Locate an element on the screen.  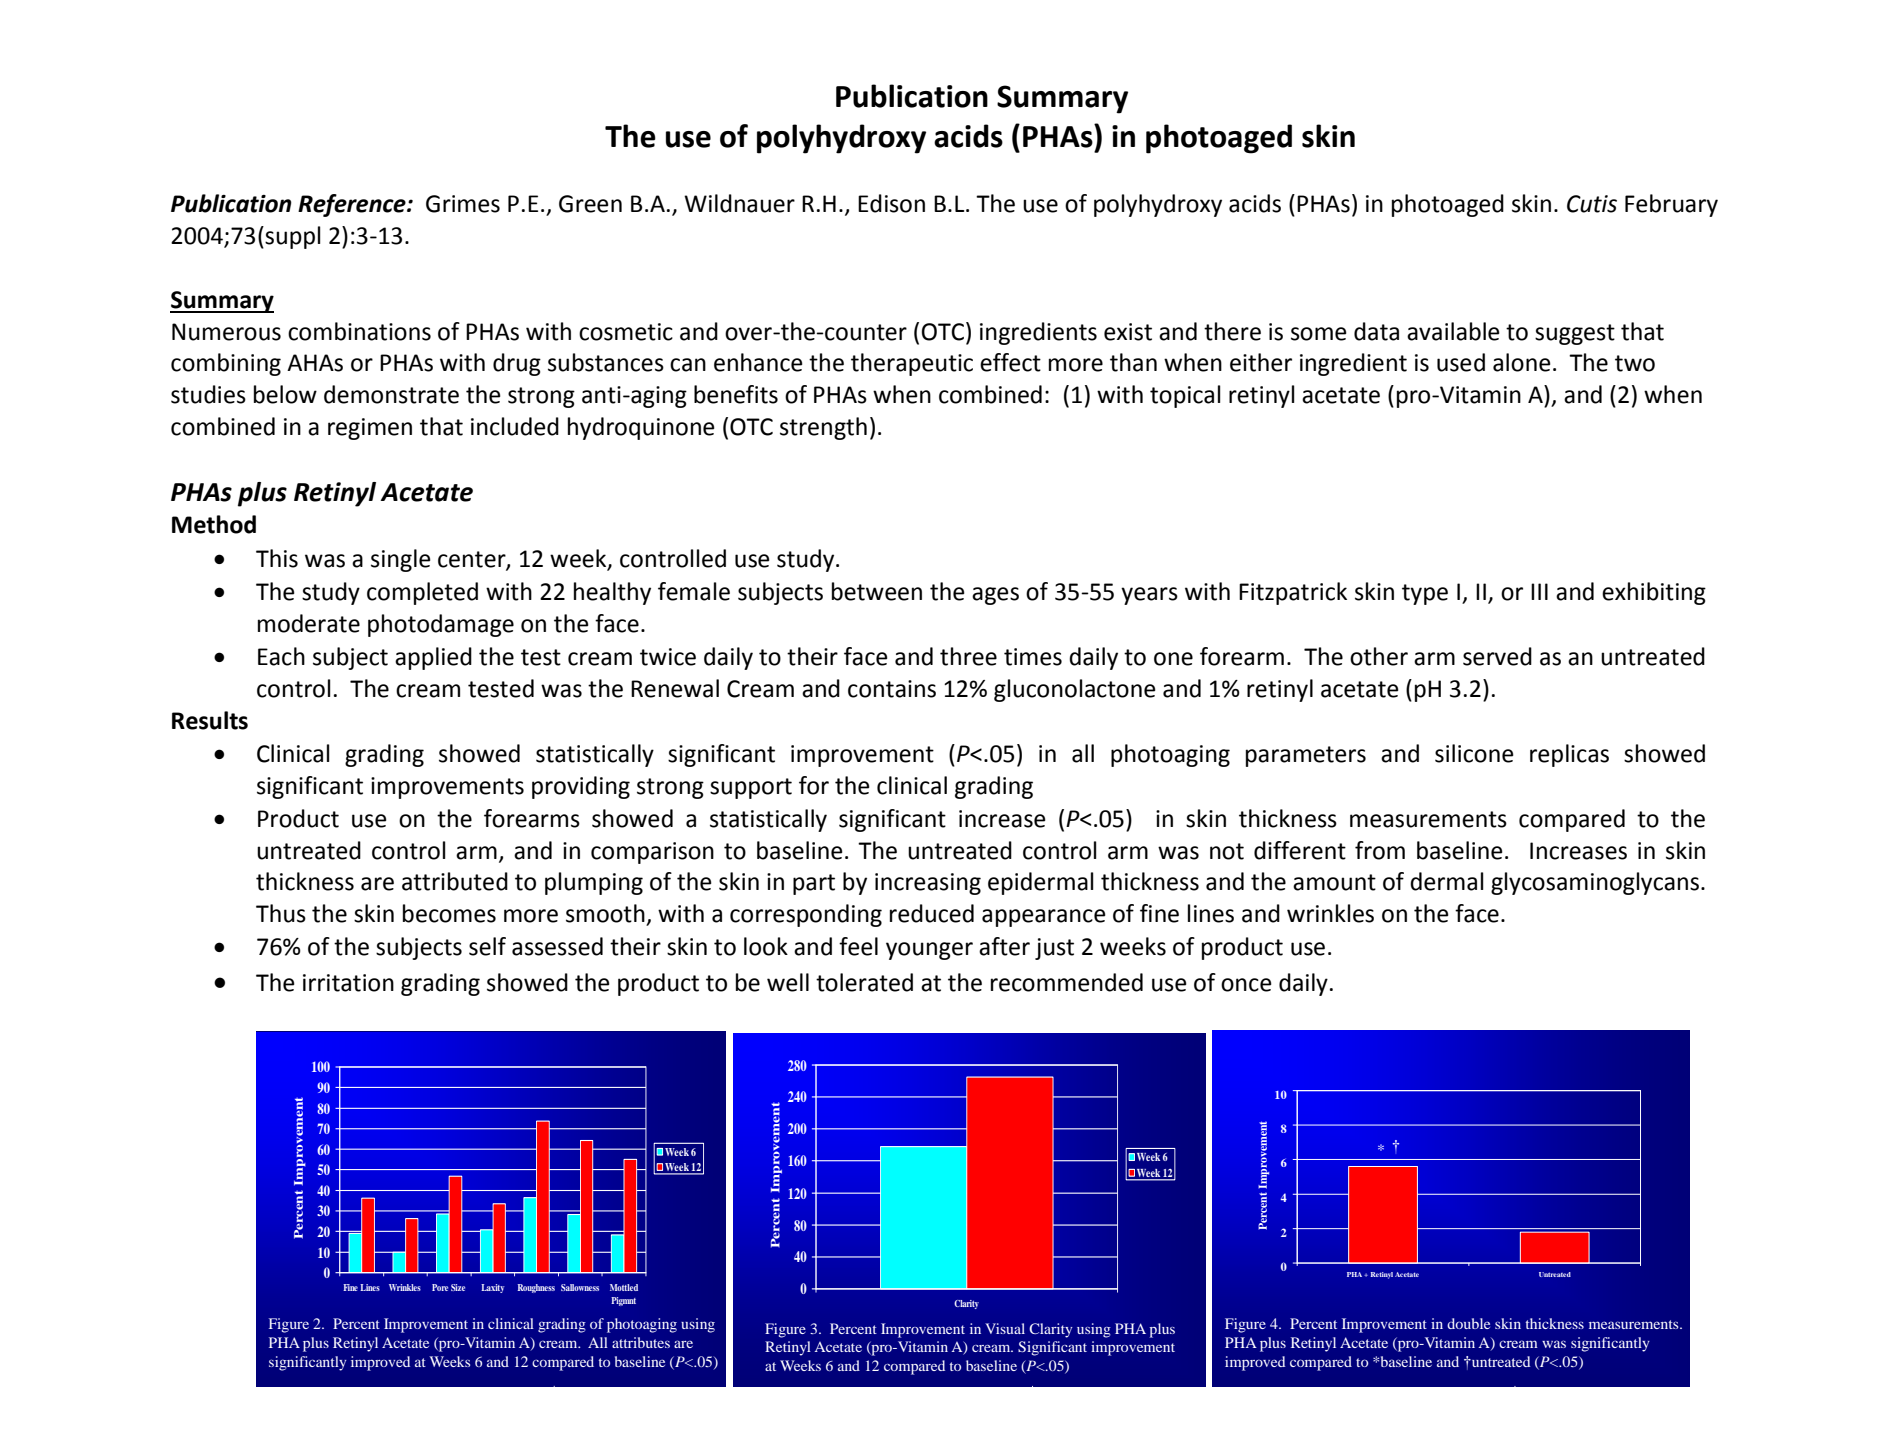
III is located at coordinates (1539, 591).
